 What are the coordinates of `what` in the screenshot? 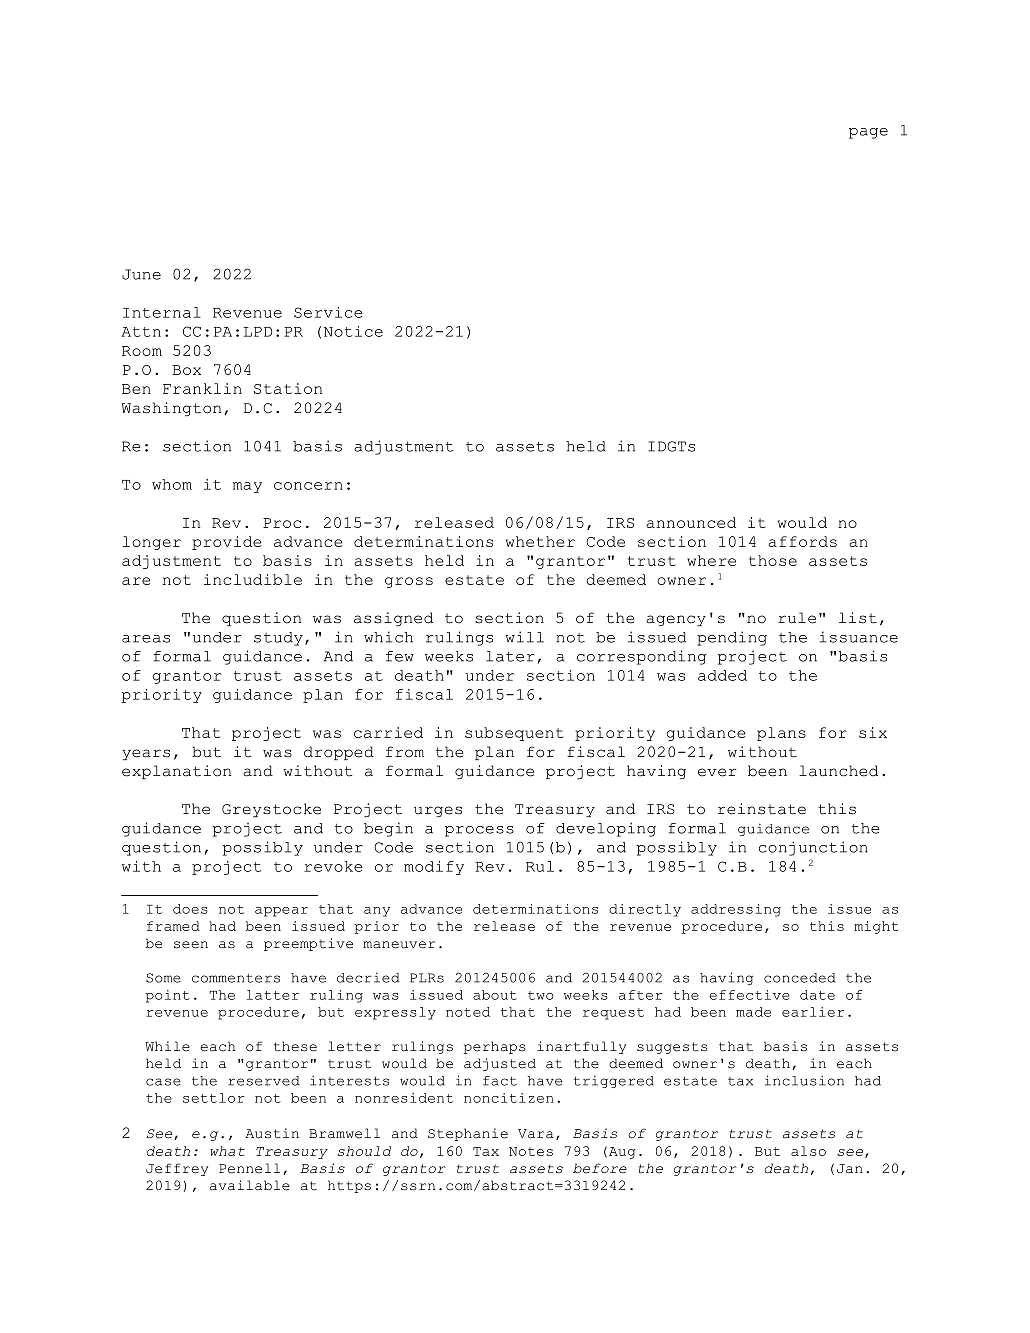 It's located at (227, 1151).
